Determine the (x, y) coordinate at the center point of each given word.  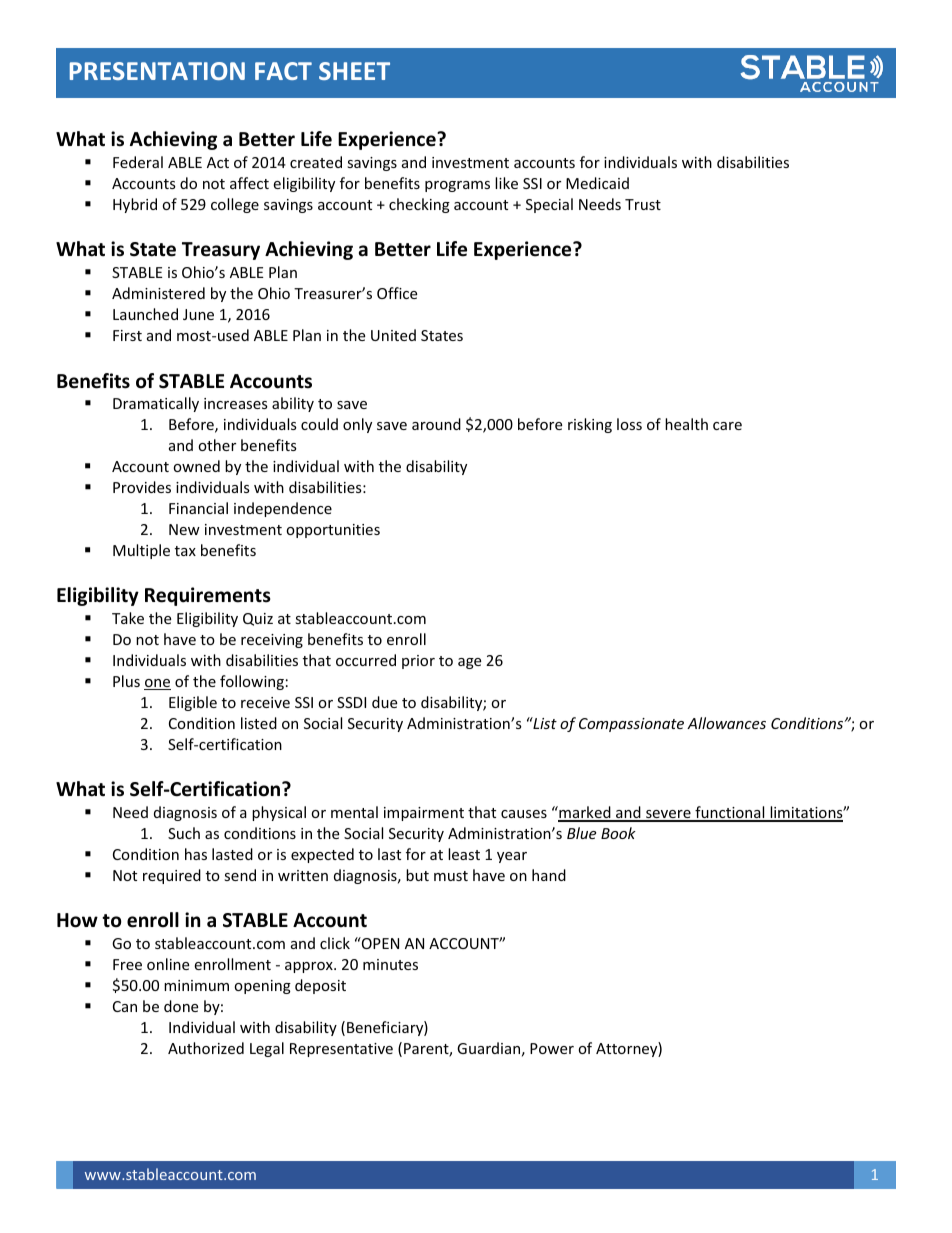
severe (668, 815)
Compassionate (631, 725)
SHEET (354, 71)
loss (629, 424)
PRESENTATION (157, 71)
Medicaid (597, 183)
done (181, 1006)
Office (397, 293)
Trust (643, 204)
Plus (126, 681)
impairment (424, 814)
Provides (142, 487)
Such (184, 833)
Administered (158, 293)
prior (418, 662)
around (436, 424)
